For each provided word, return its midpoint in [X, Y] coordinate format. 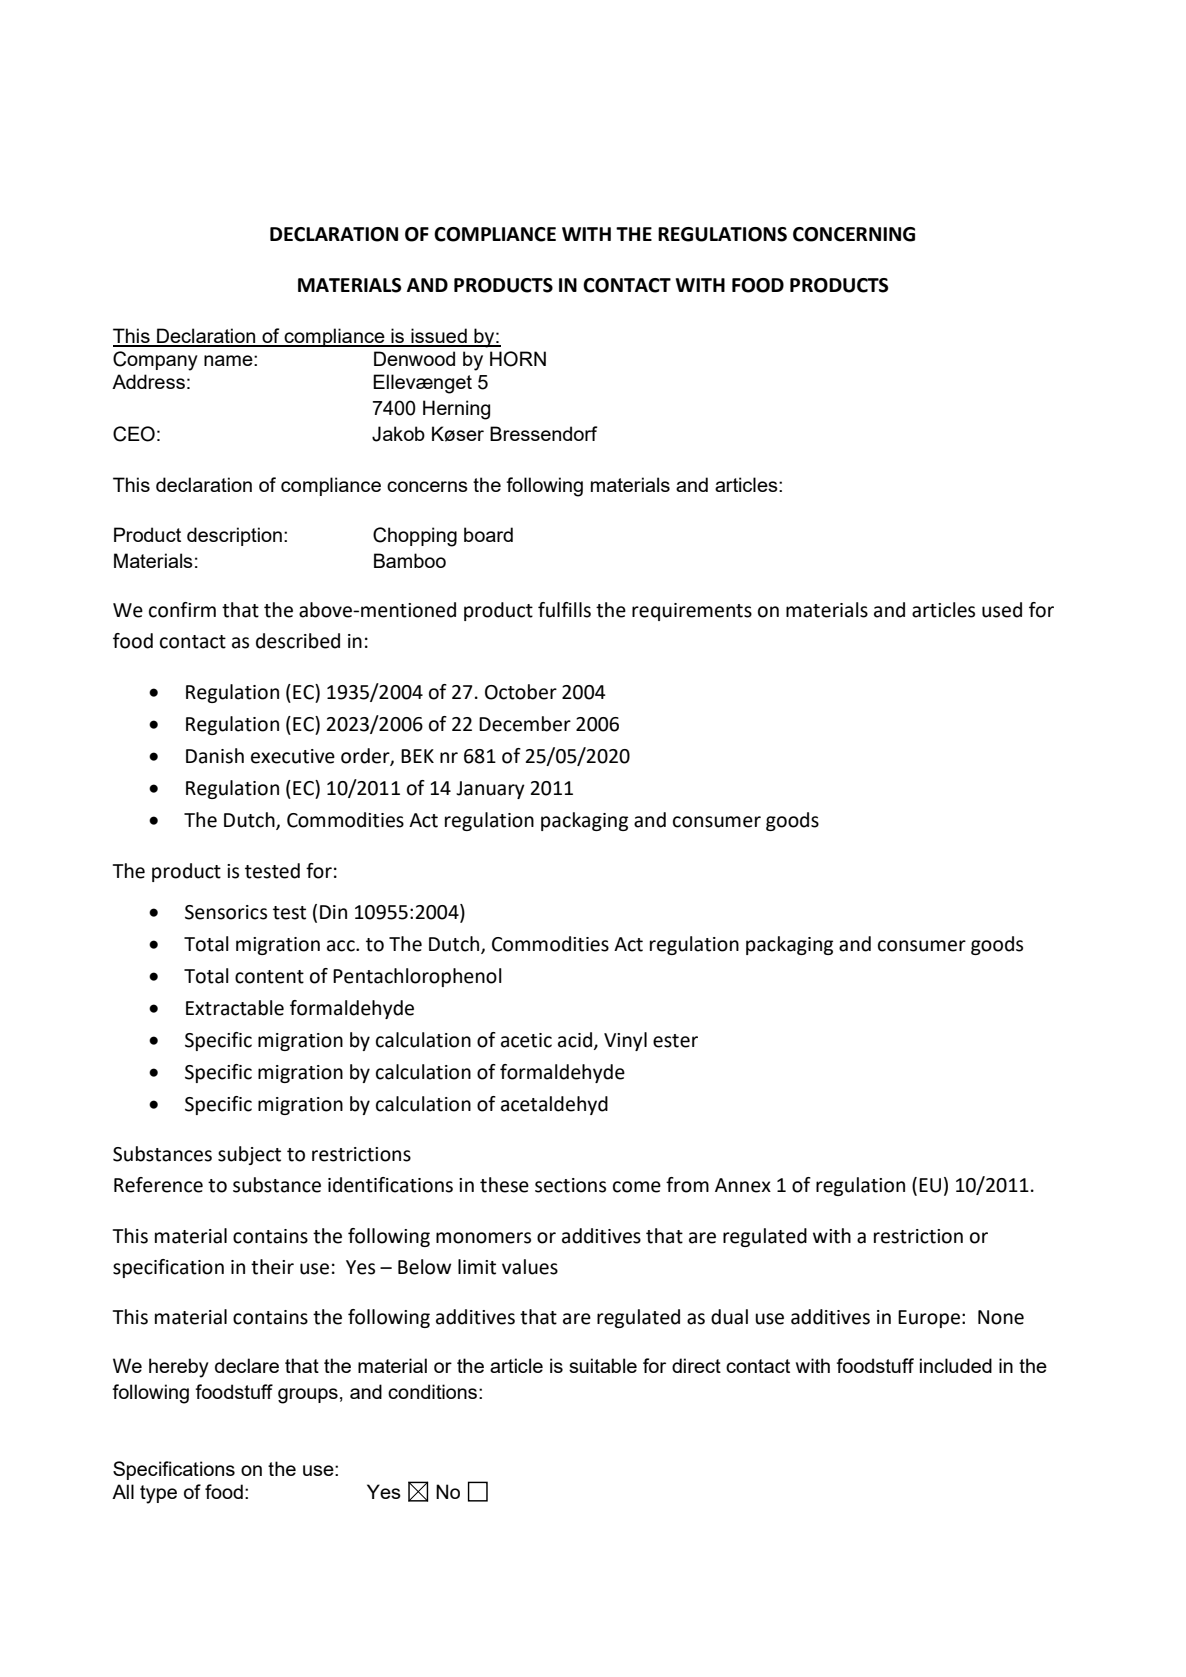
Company [155, 361]
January [490, 790]
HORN [518, 359]
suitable [603, 1365]
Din [333, 912]
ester [675, 1041]
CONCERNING [854, 234]
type [158, 1494]
